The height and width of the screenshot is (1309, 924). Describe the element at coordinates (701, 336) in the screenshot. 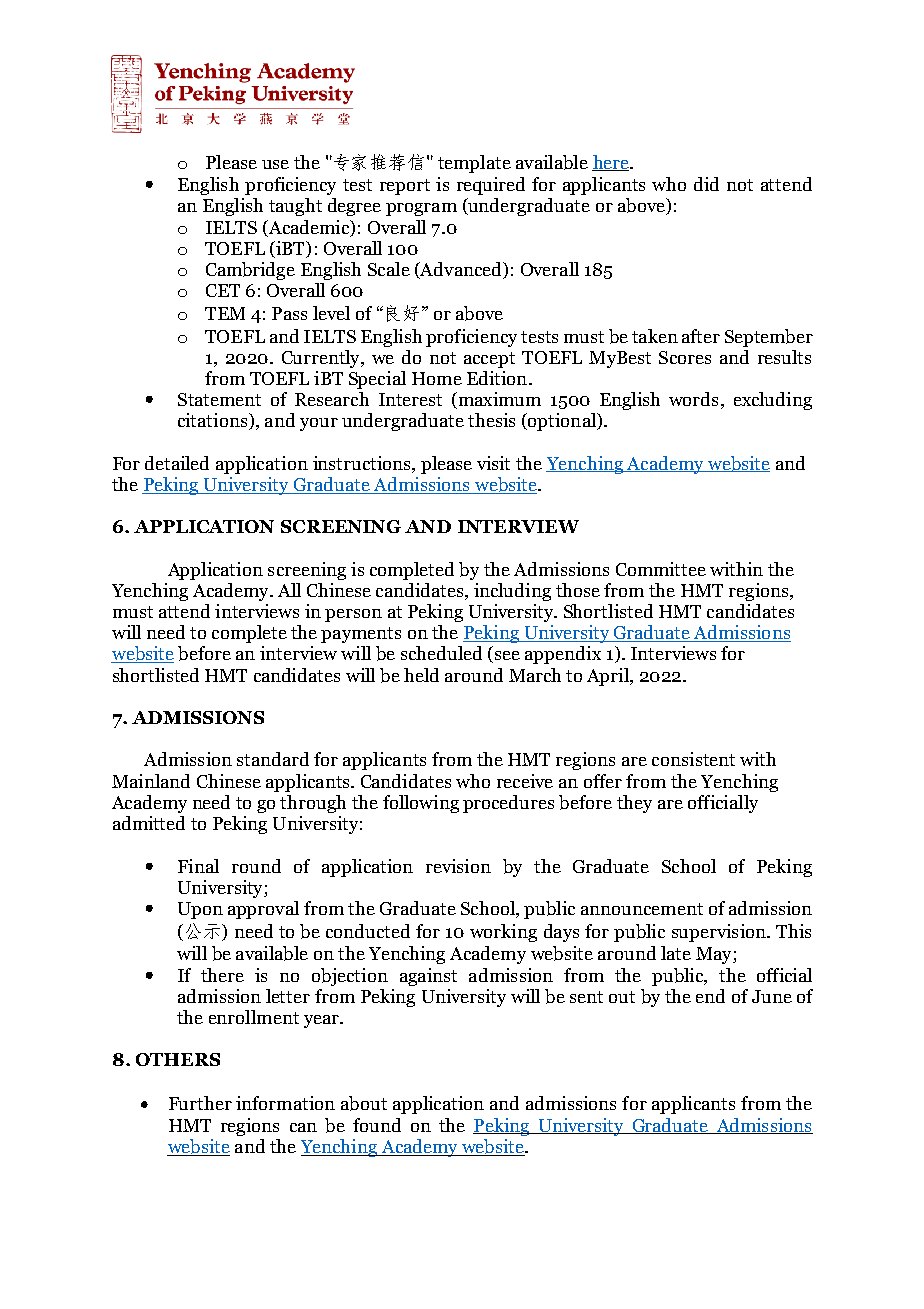

I see `after` at that location.
